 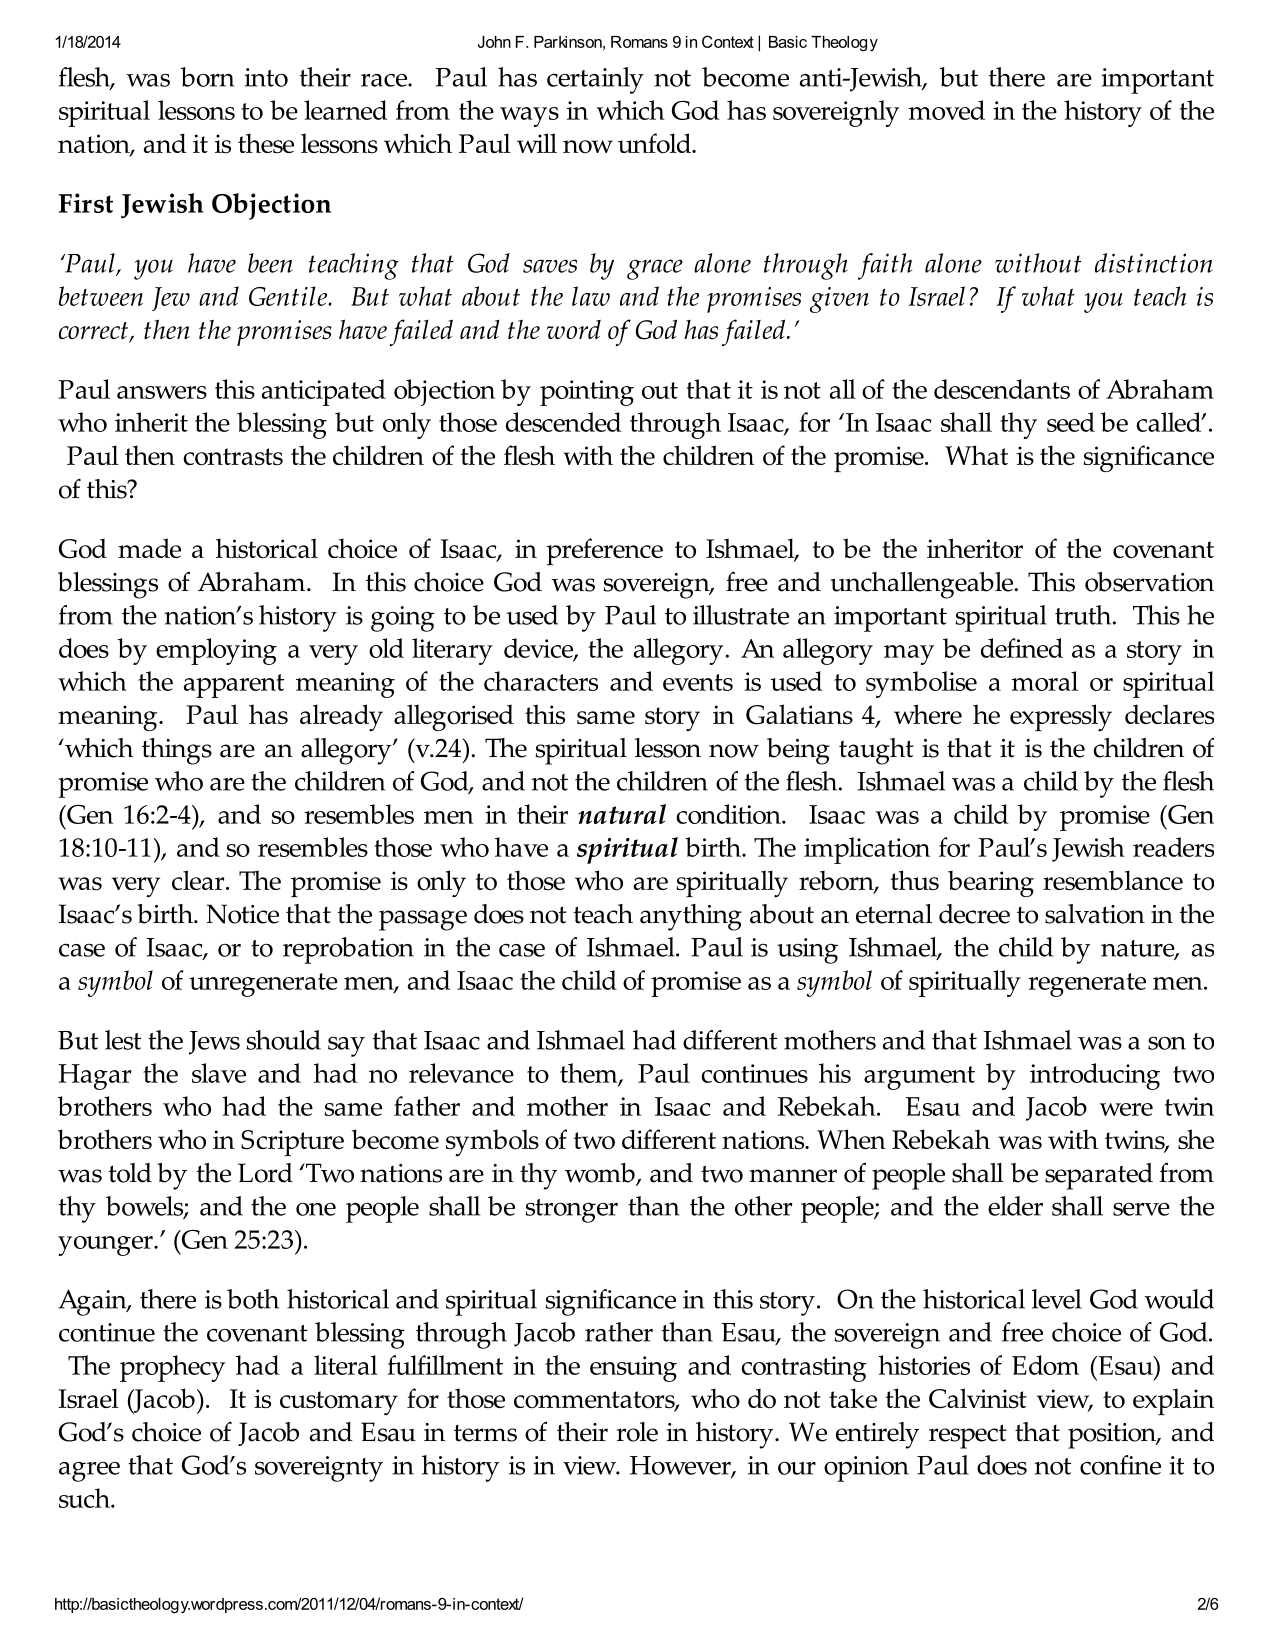 I want to click on introducing, so click(x=1095, y=1076).
